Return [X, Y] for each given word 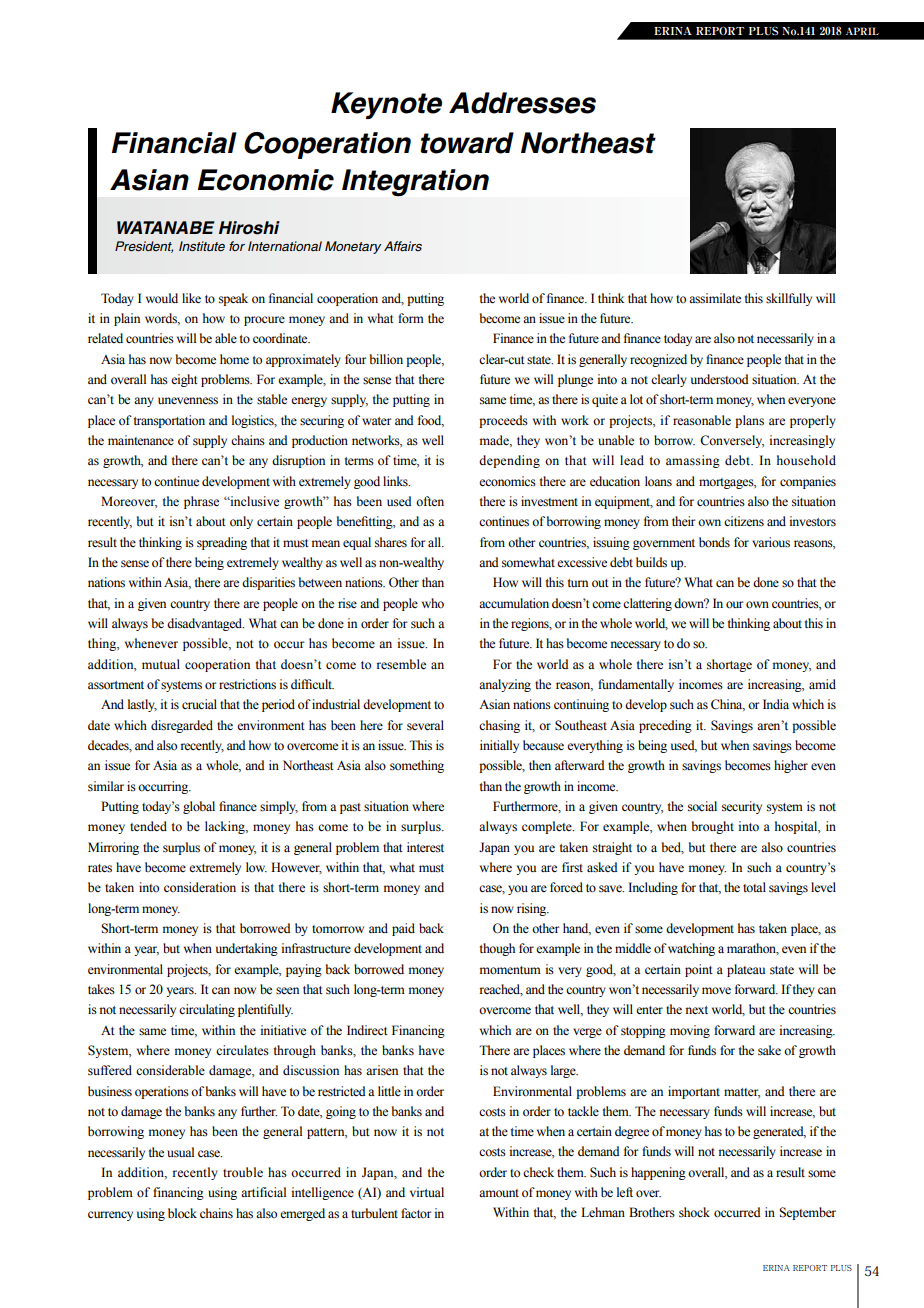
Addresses [522, 103]
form [411, 318]
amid [822, 684]
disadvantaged [205, 624]
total [754, 887]
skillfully [789, 299]
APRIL [862, 31]
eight [184, 380]
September [808, 1213]
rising [533, 909]
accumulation [514, 603]
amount [499, 1193]
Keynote [386, 105]
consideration [200, 887]
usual [180, 1152]
